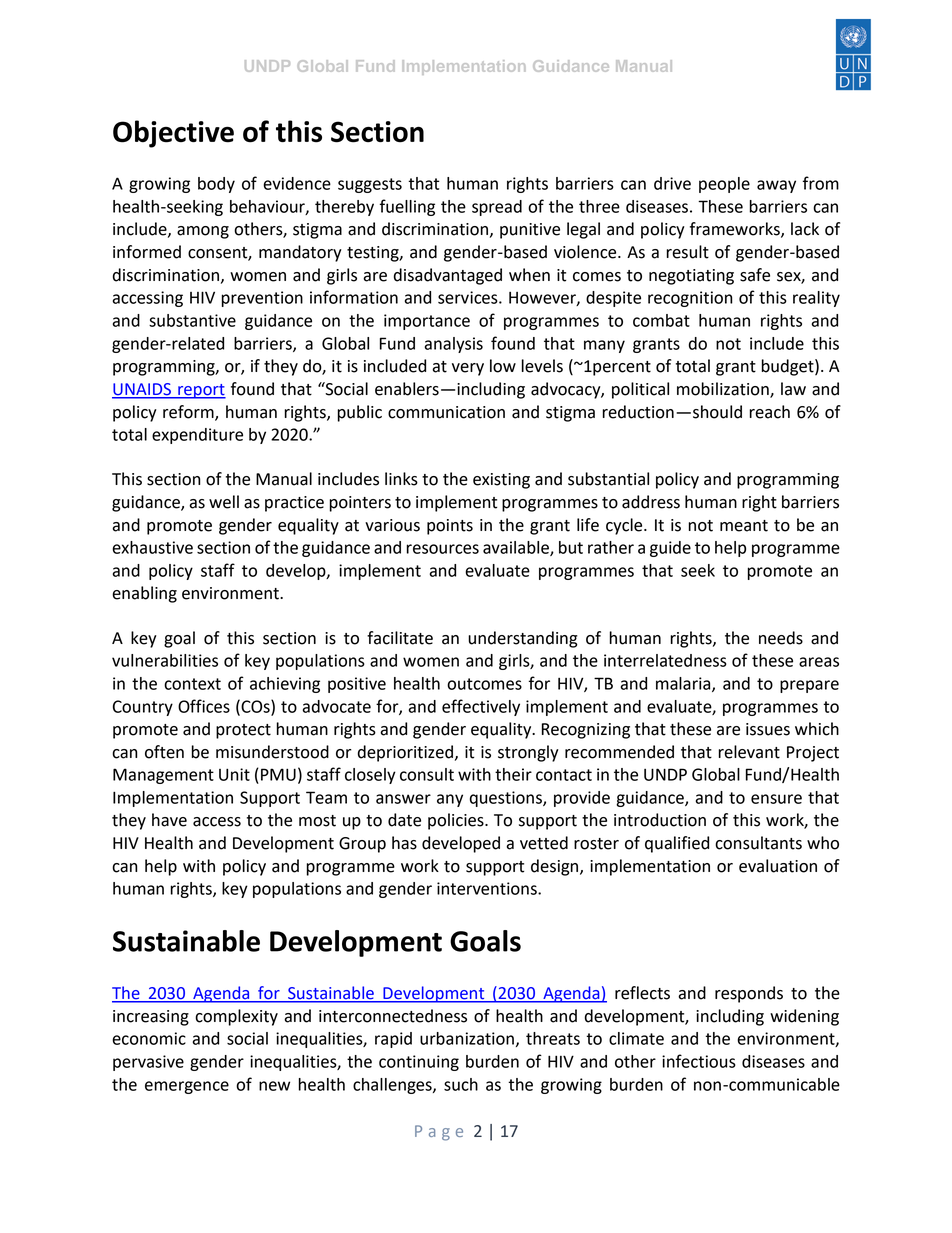  Describe the element at coordinates (144, 594) in the page. I see `enabling` at that location.
